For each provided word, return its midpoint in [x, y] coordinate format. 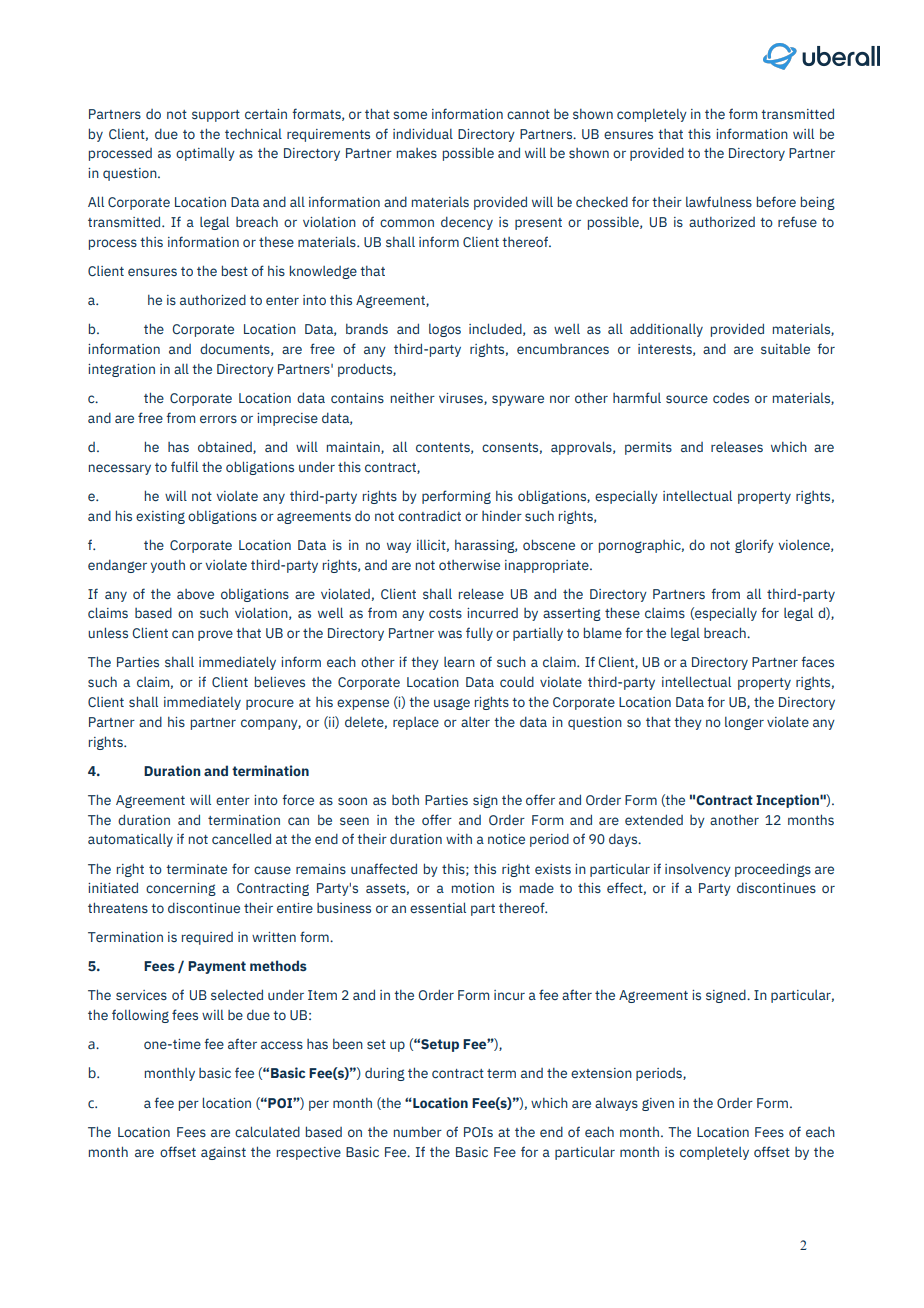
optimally [205, 154]
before [776, 201]
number [418, 1131]
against [223, 1153]
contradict [429, 515]
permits [648, 448]
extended [654, 819]
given [658, 1104]
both [405, 800]
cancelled [241, 838]
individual [423, 134]
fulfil [184, 466]
